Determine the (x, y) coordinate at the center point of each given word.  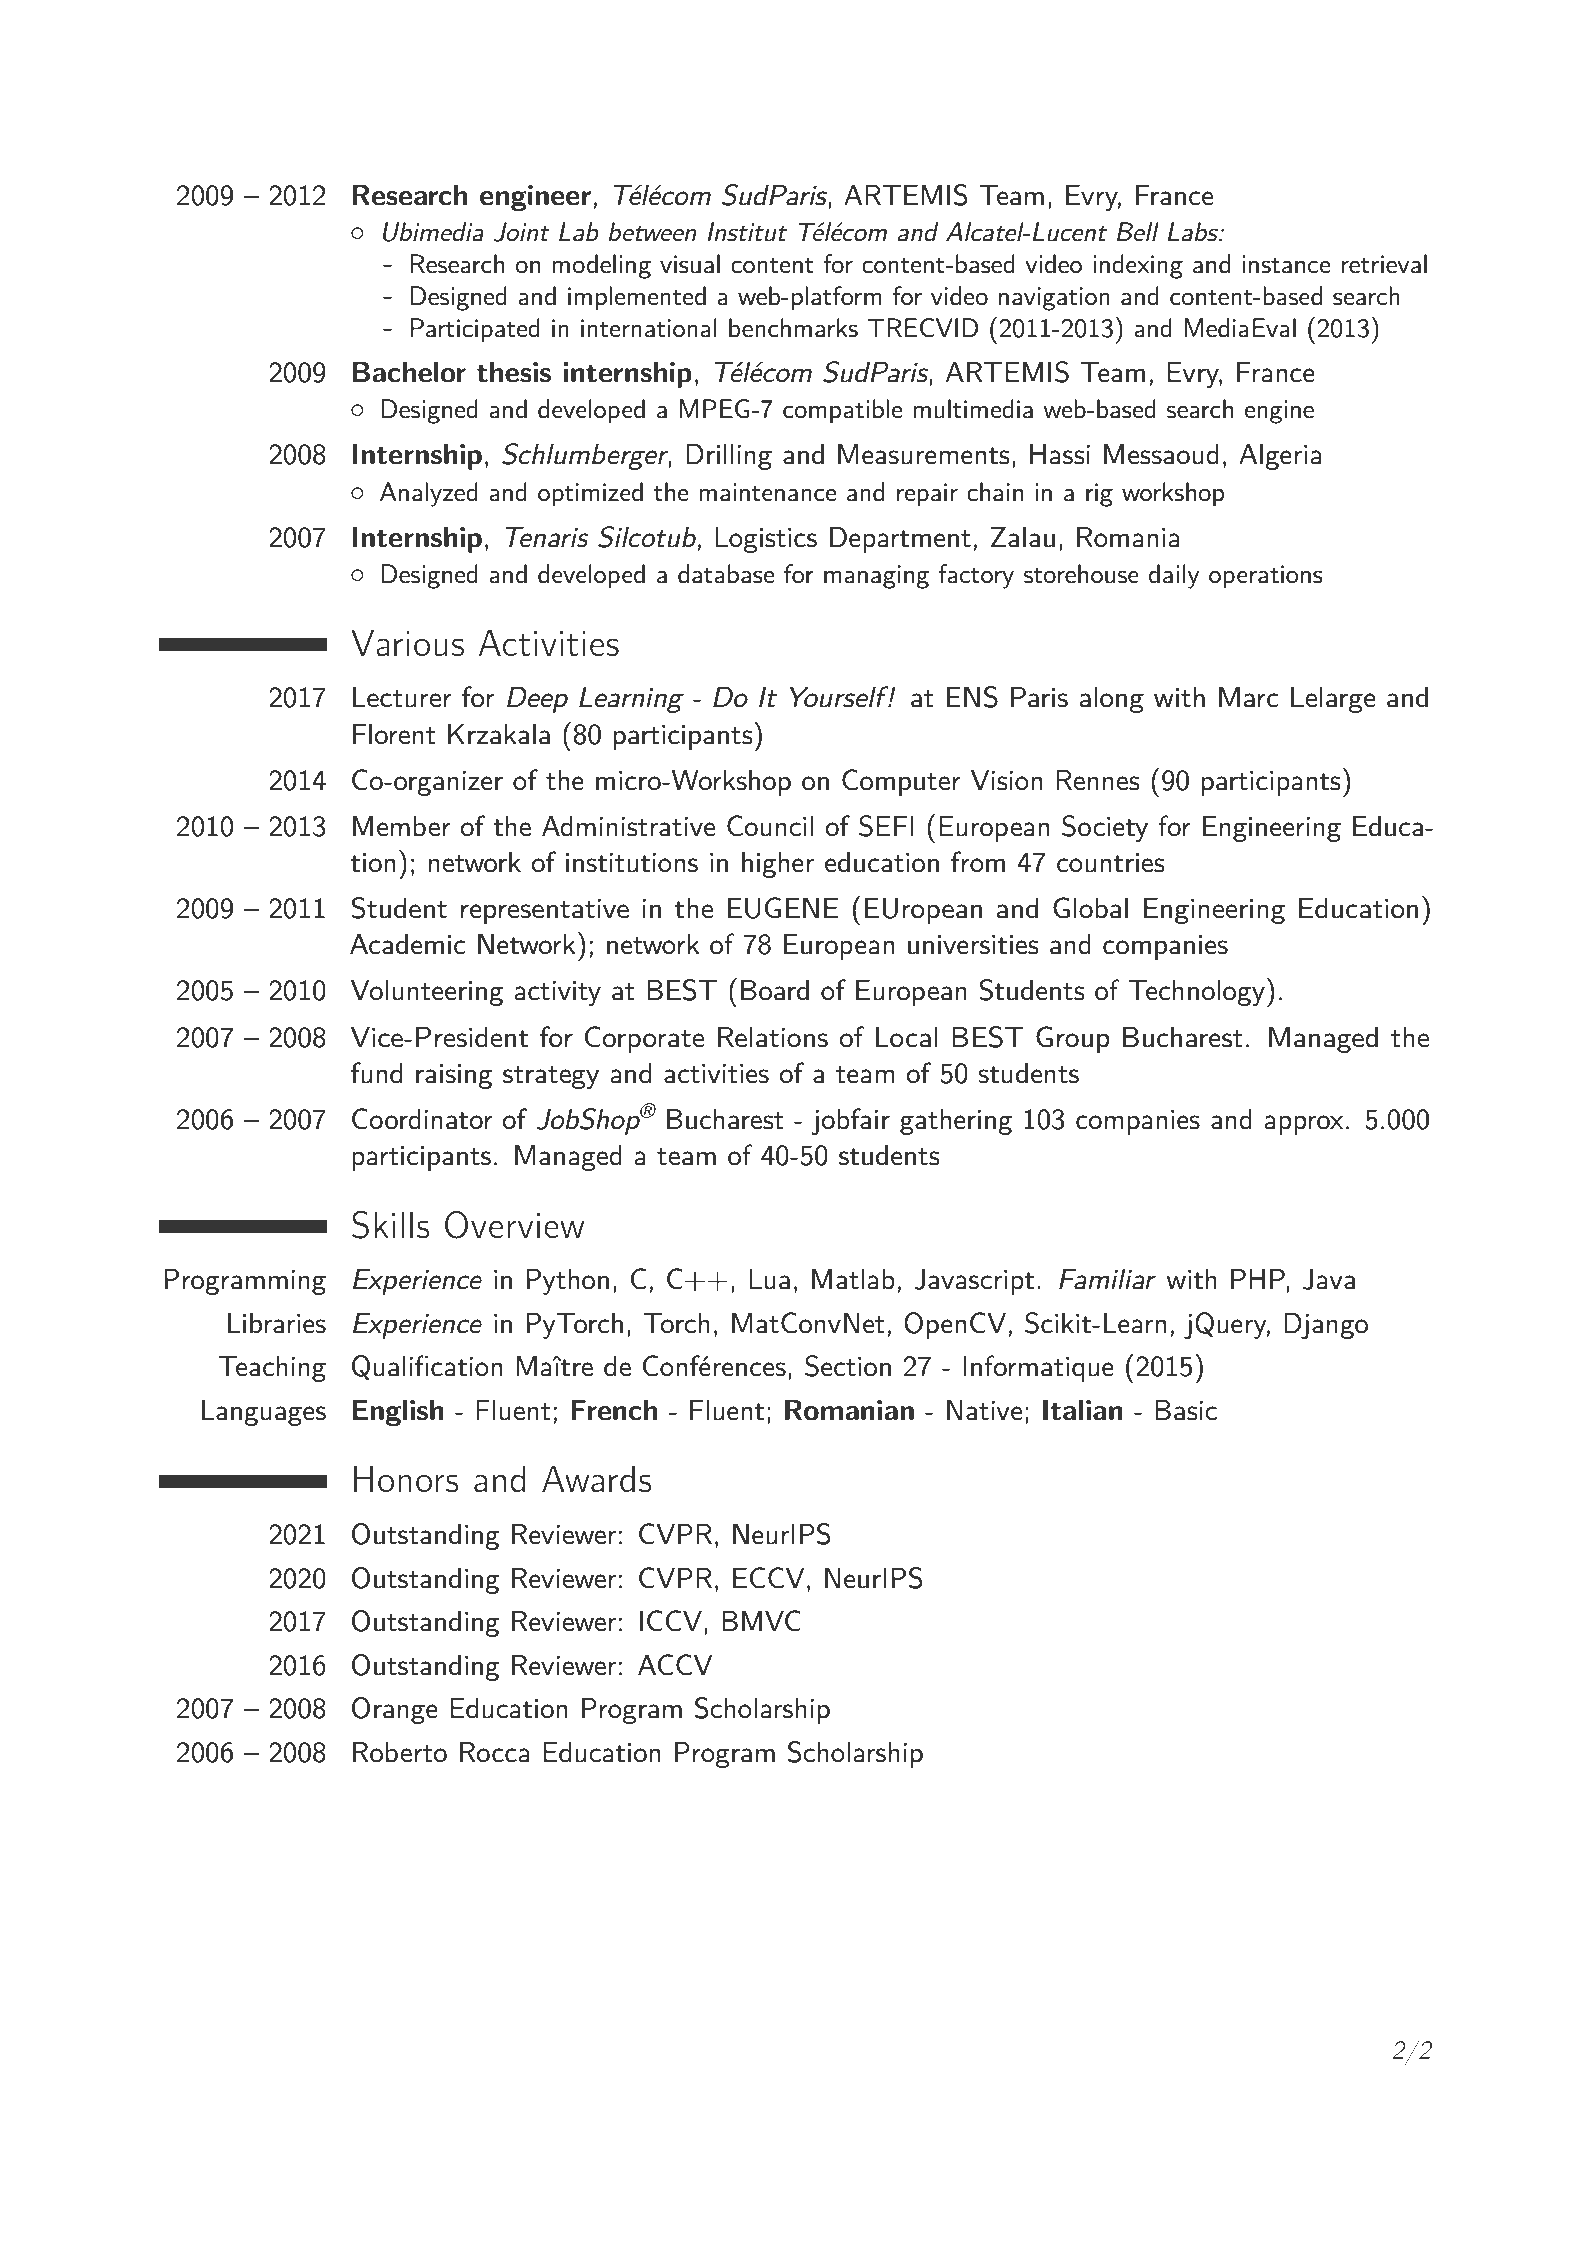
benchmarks (793, 328)
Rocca (495, 1752)
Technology (1196, 992)
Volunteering (427, 992)
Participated (475, 330)
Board (775, 990)
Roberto (400, 1752)
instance (1286, 264)
